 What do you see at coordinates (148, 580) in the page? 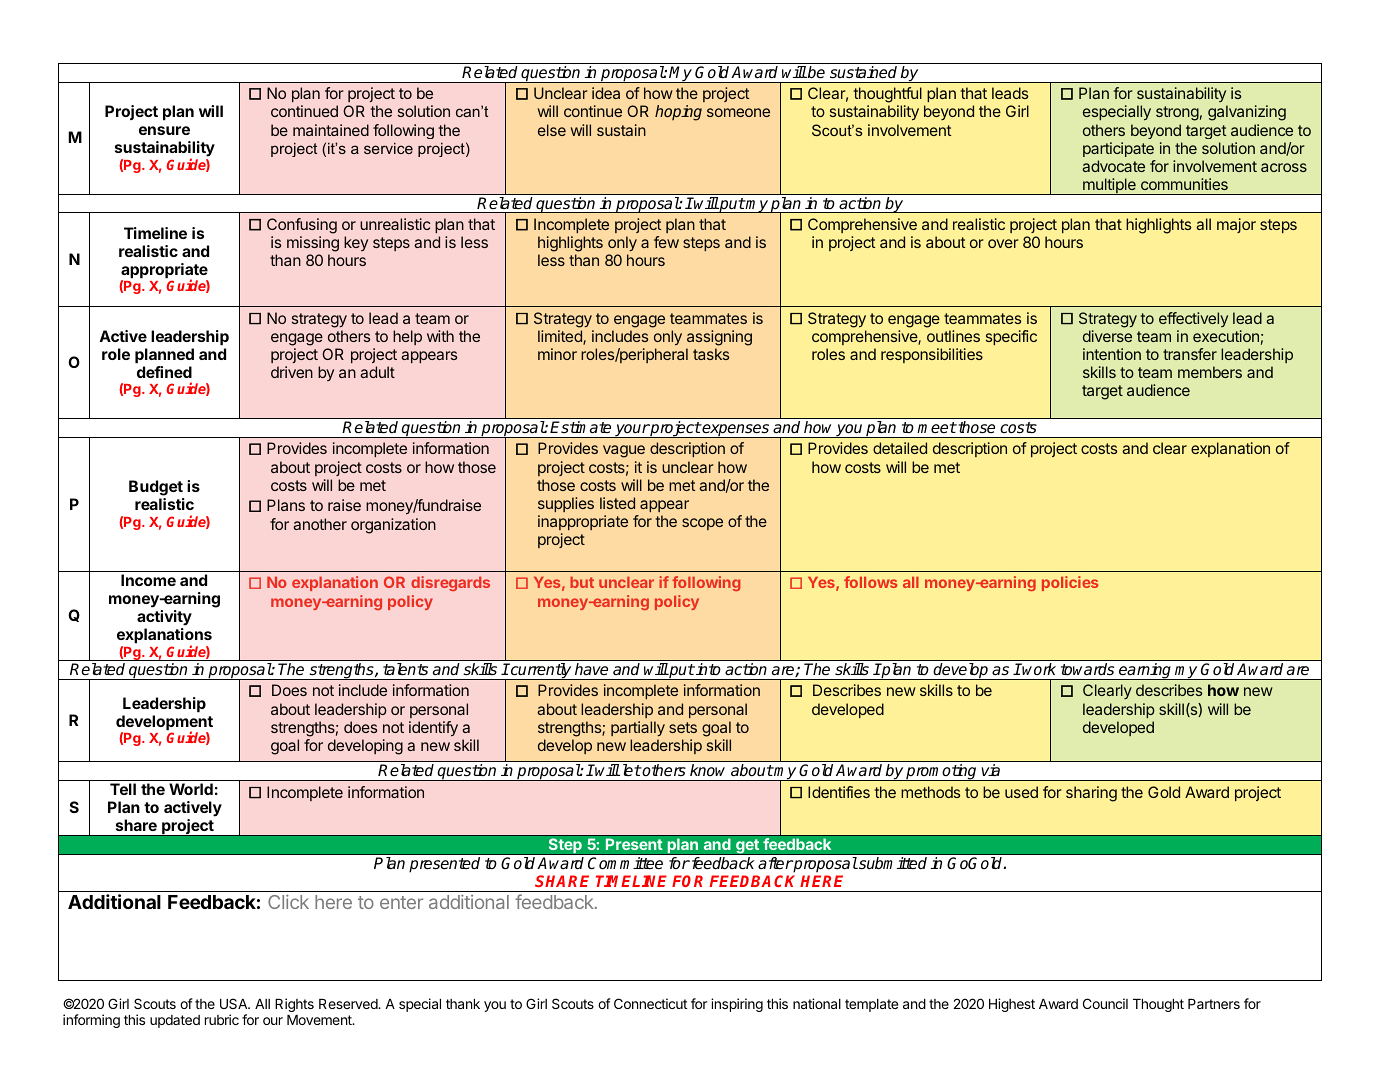
I see `Income` at bounding box center [148, 580].
